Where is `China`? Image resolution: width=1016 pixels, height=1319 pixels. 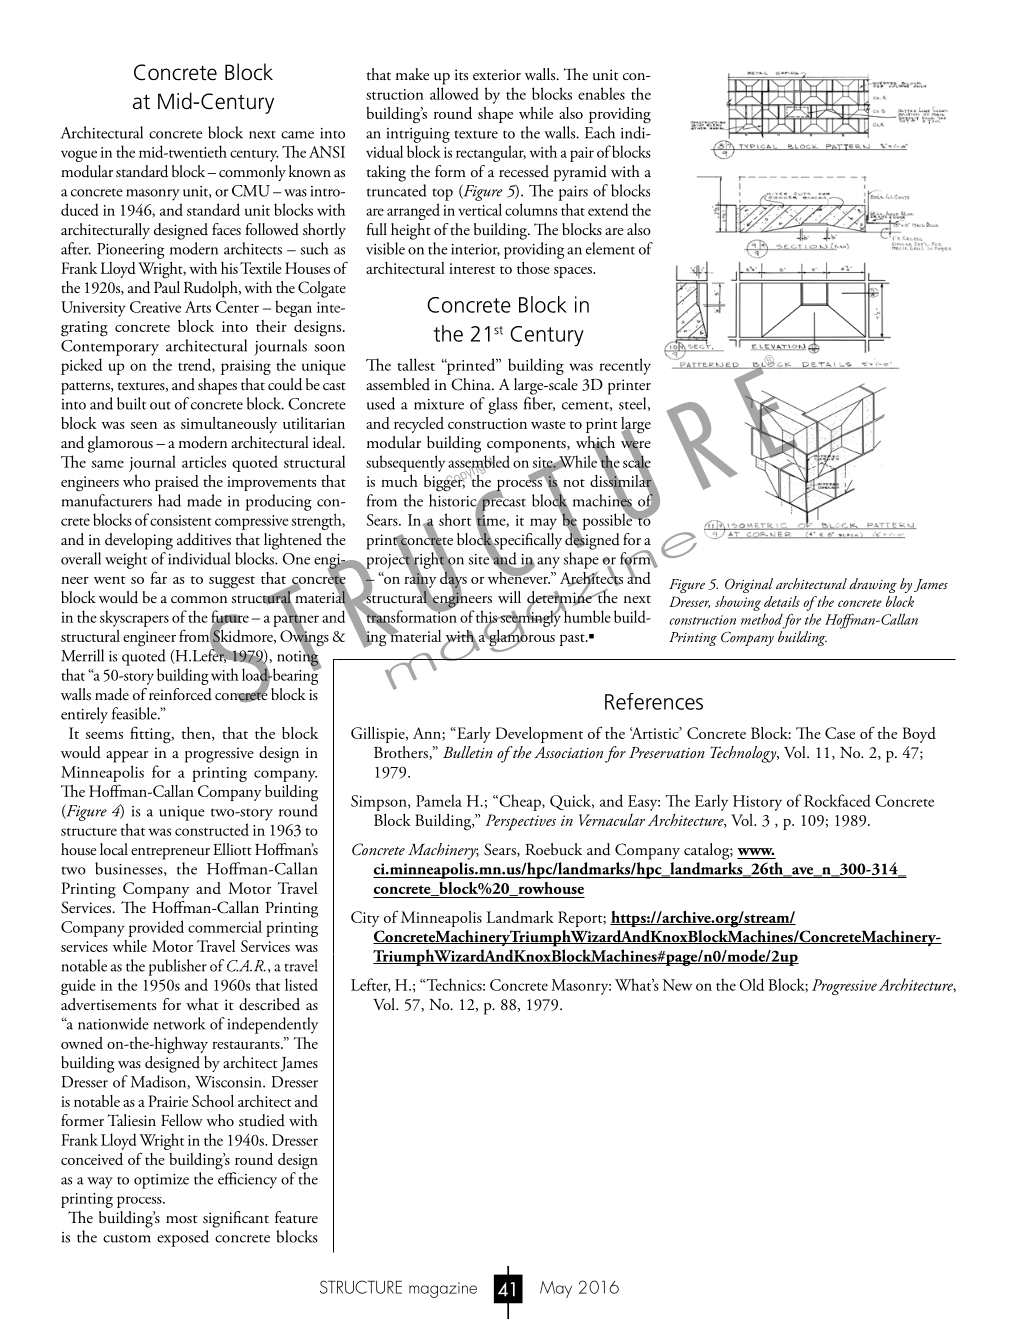 China is located at coordinates (472, 384).
